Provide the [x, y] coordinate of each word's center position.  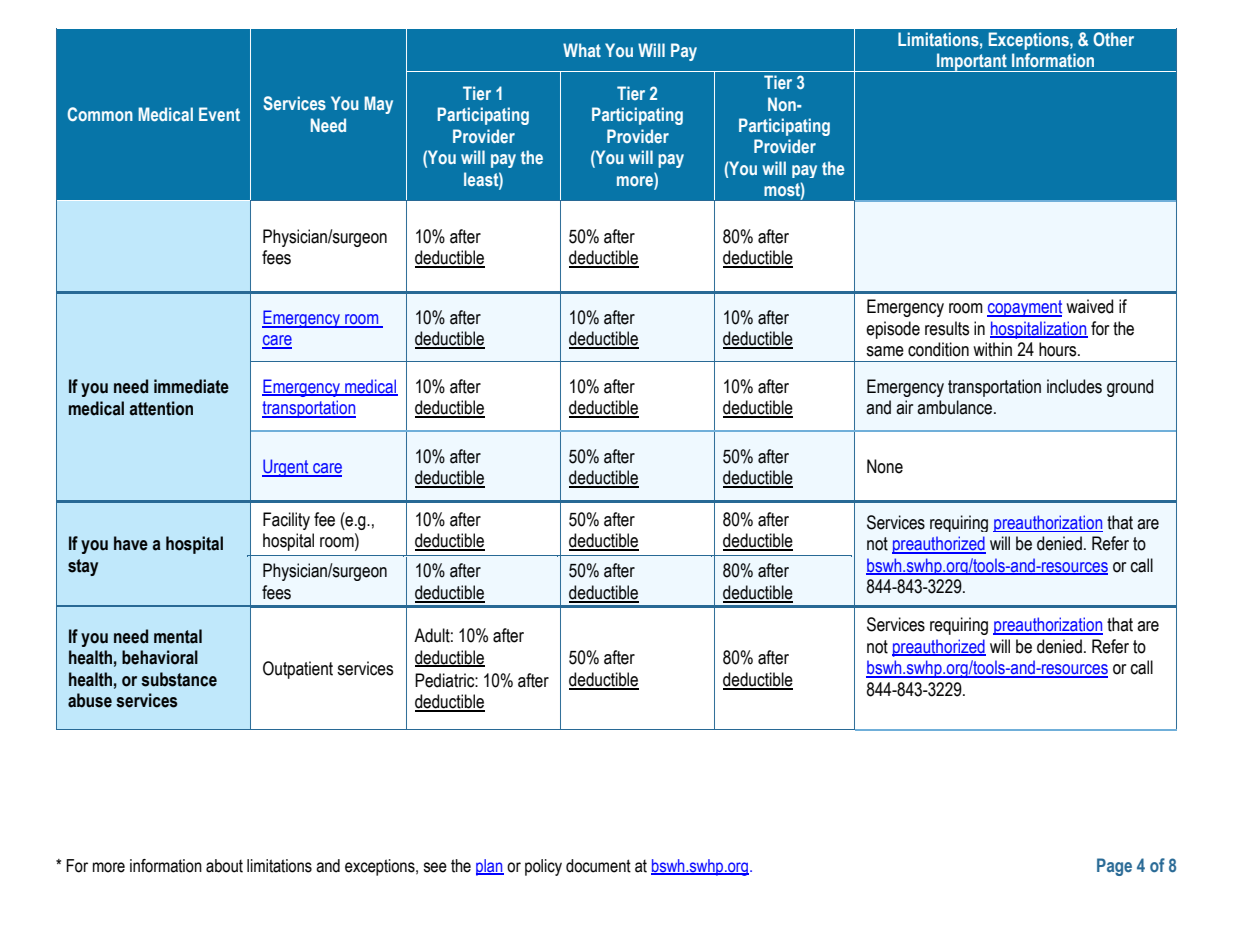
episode [893, 330]
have [131, 543]
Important [972, 62]
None [885, 466]
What [582, 50]
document [598, 866]
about [224, 866]
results [947, 328]
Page [1114, 867]
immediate [191, 386]
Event [219, 114]
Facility [286, 521]
